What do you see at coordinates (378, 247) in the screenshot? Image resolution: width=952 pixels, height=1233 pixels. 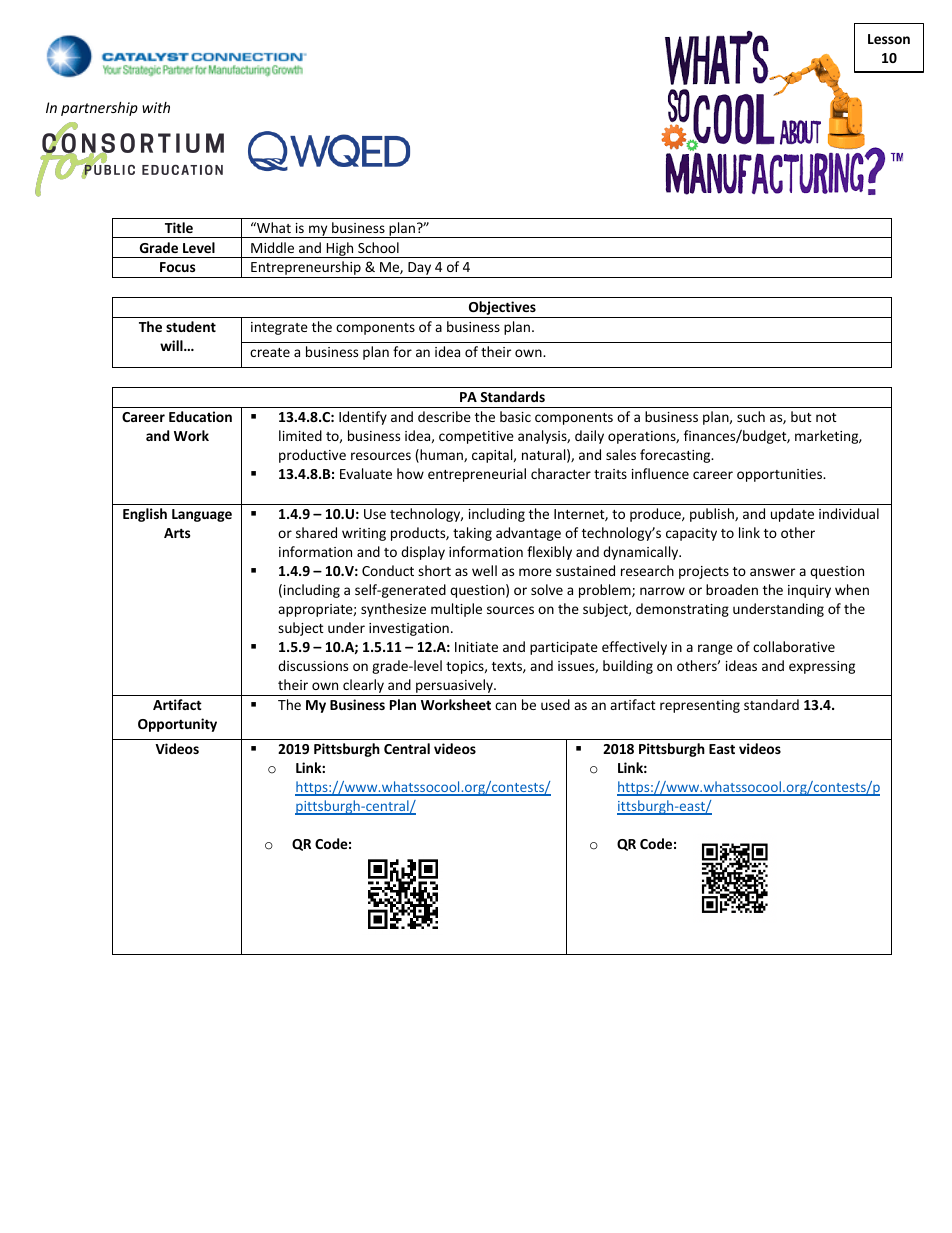 I see `School` at bounding box center [378, 247].
